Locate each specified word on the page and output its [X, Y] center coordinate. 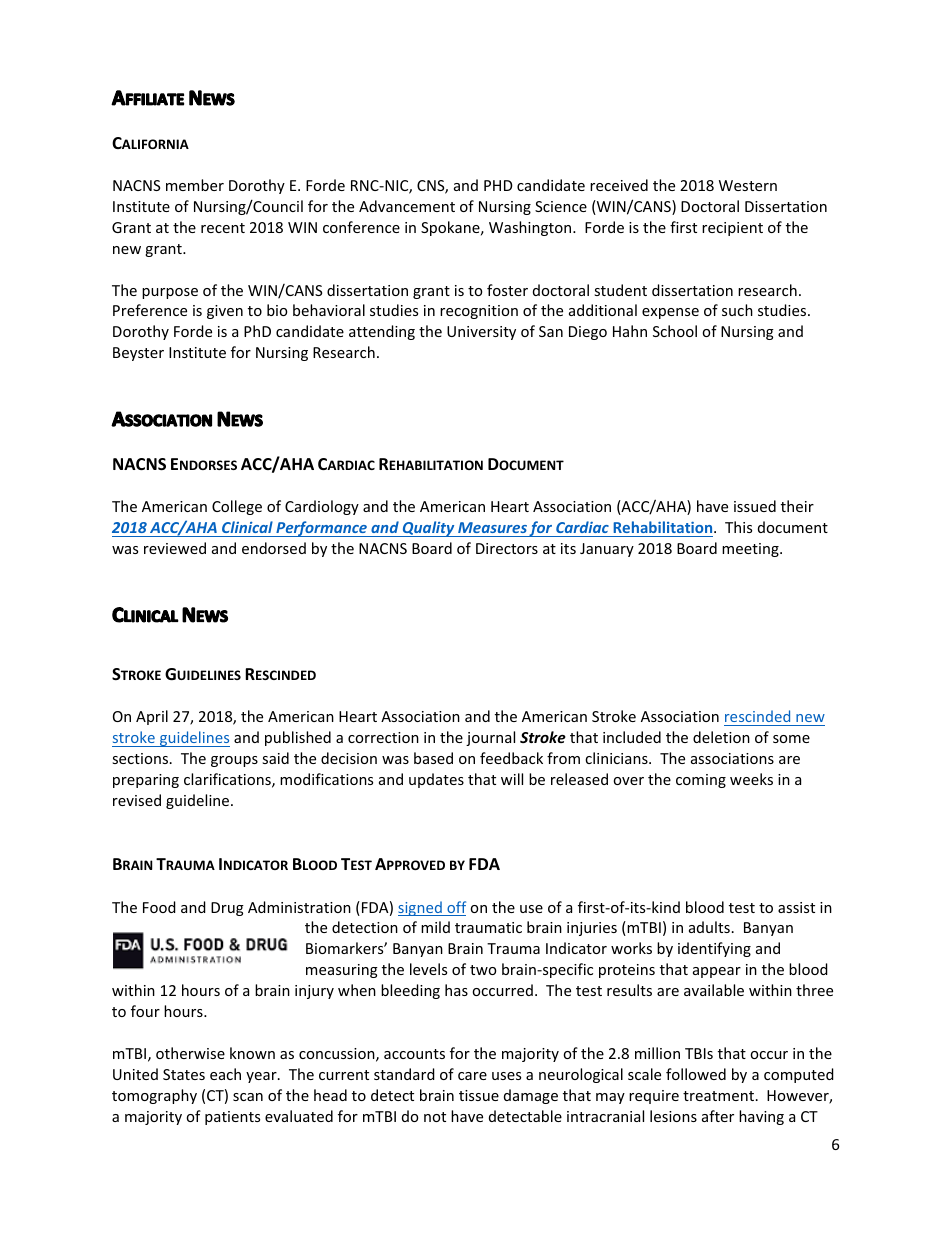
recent [223, 228]
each [225, 1074]
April [152, 717]
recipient [732, 229]
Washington [531, 228]
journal [490, 738]
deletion [721, 737]
